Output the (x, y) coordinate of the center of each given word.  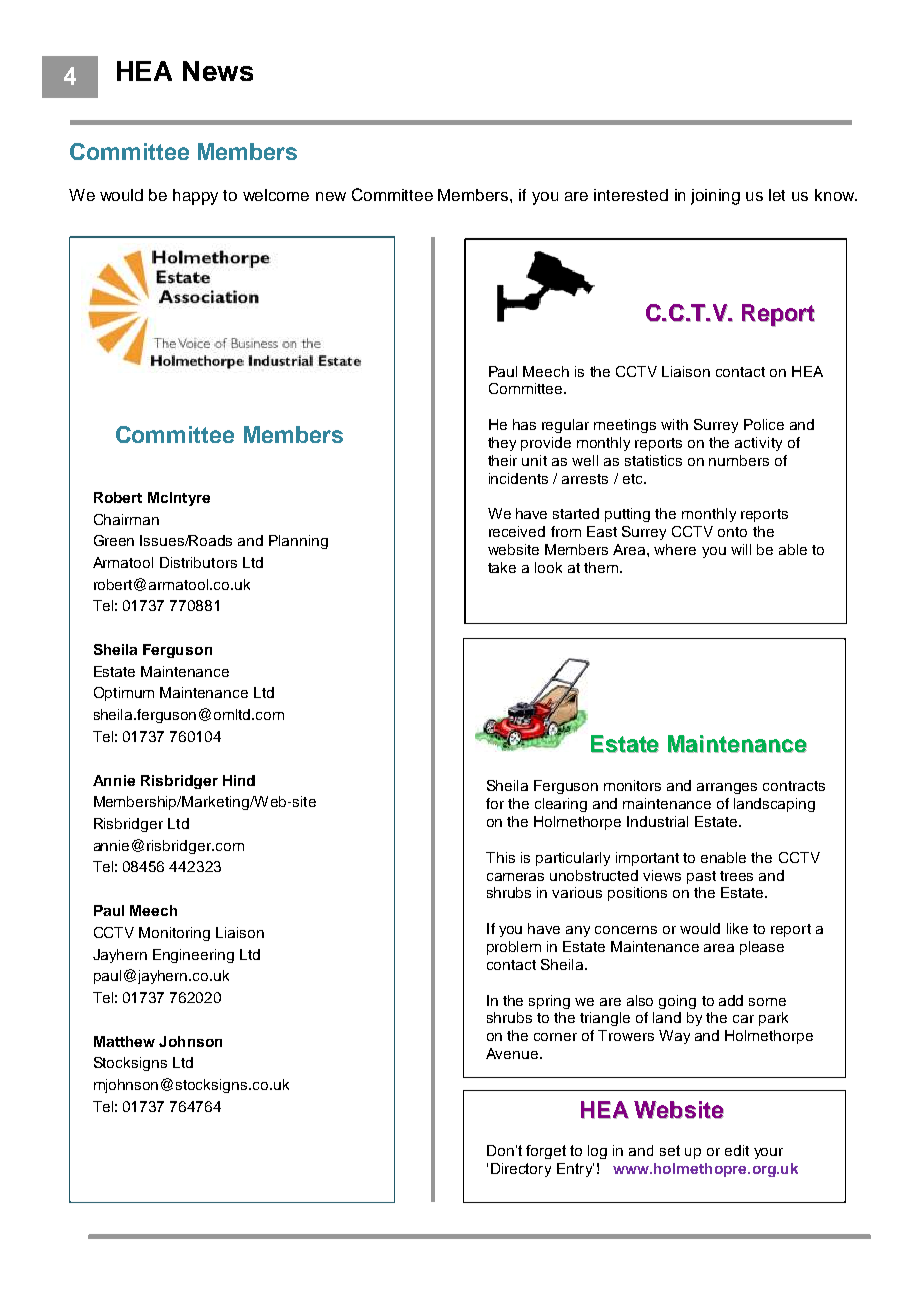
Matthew (124, 1041)
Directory (521, 1170)
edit (737, 1150)
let (777, 195)
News (218, 71)
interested (631, 195)
